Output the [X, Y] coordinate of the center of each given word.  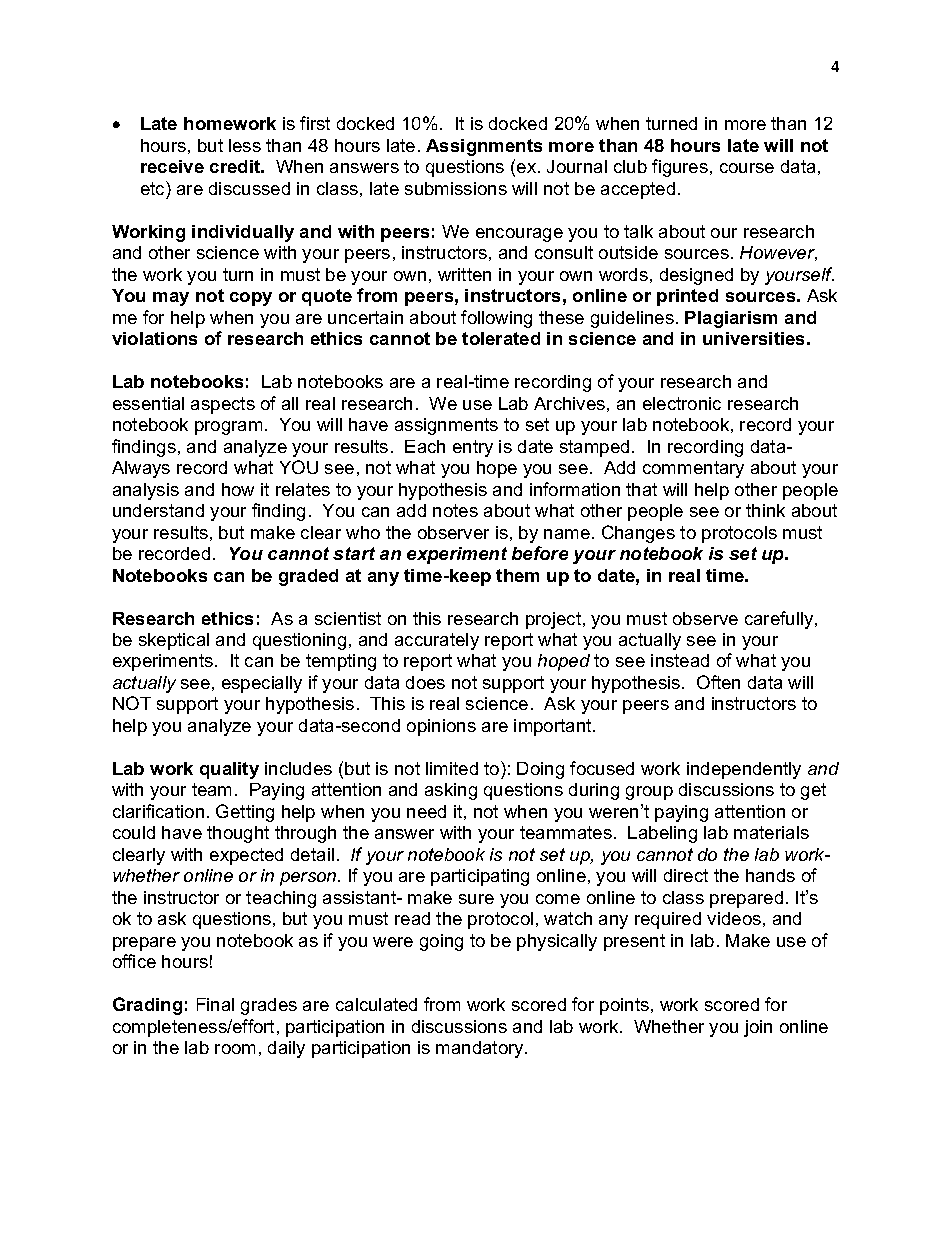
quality [229, 770]
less [245, 145]
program [228, 428]
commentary [693, 469]
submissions [456, 188]
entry [473, 448]
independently [744, 770]
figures [680, 168]
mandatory [481, 1049]
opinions [441, 727]
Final [215, 1004]
